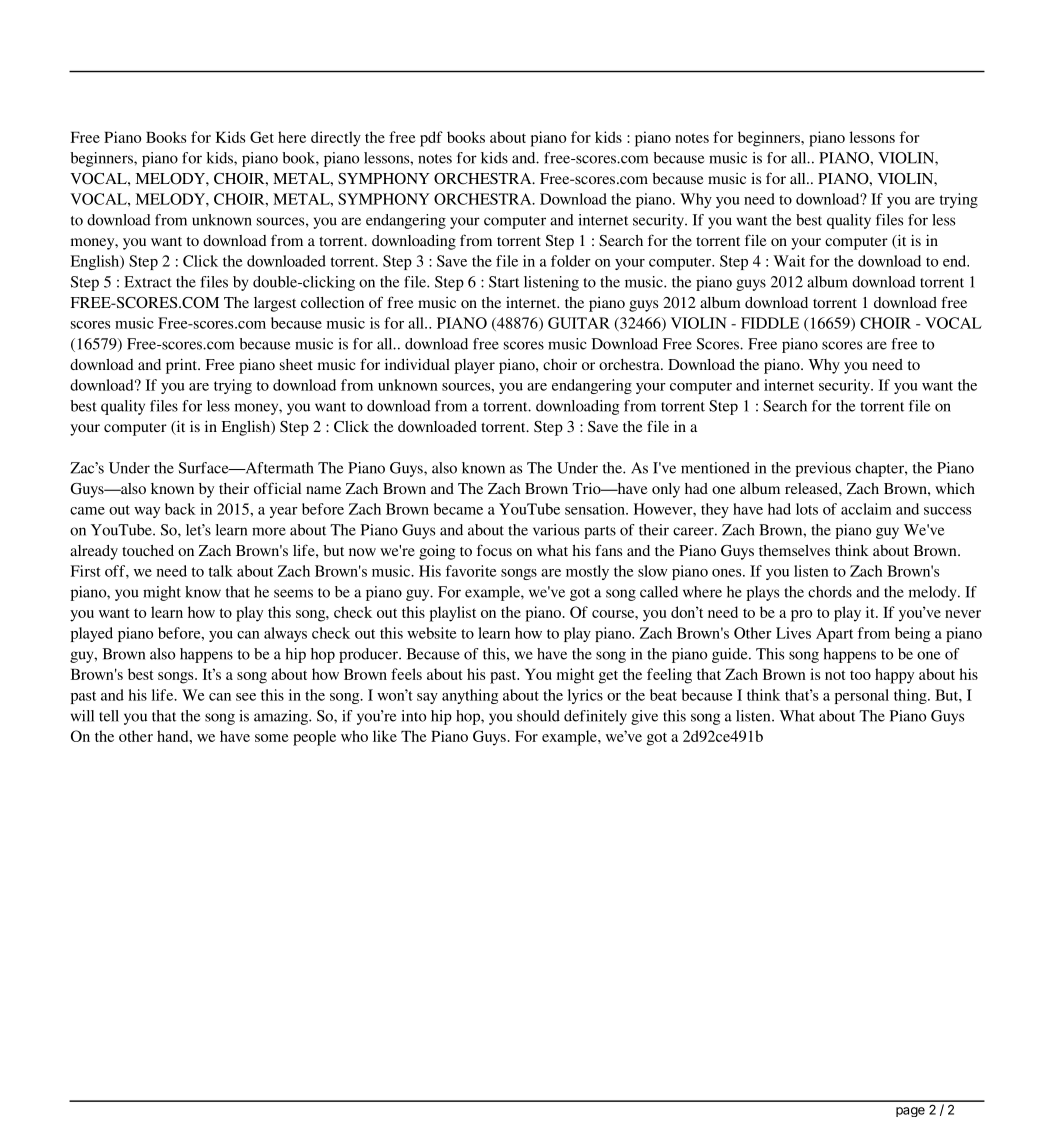 The width and height of the screenshot is (1054, 1148). What do you see at coordinates (272, 738) in the screenshot?
I see `some` at bounding box center [272, 738].
